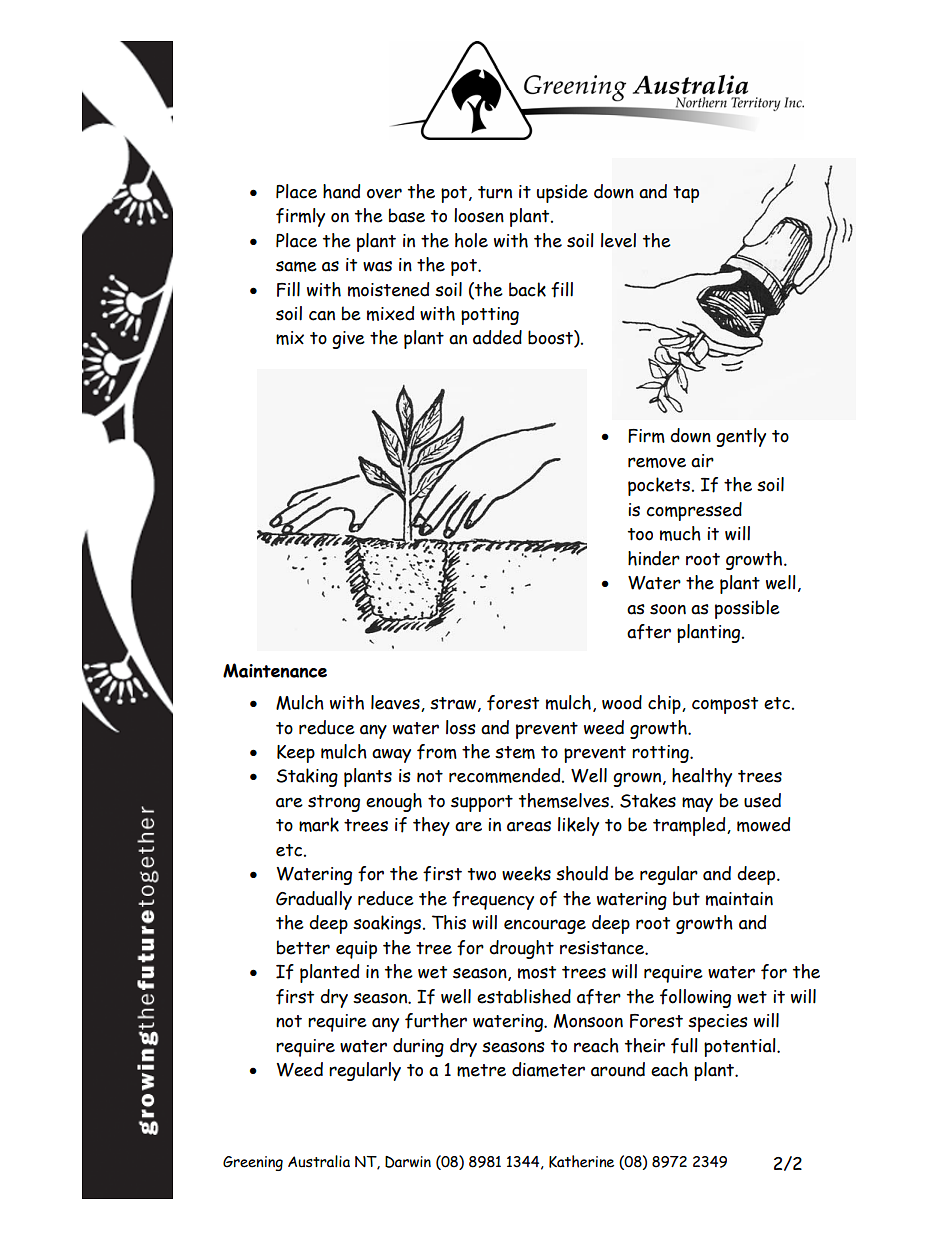 The width and height of the screenshot is (952, 1233). What do you see at coordinates (319, 1161) in the screenshot?
I see `Australia` at bounding box center [319, 1161].
